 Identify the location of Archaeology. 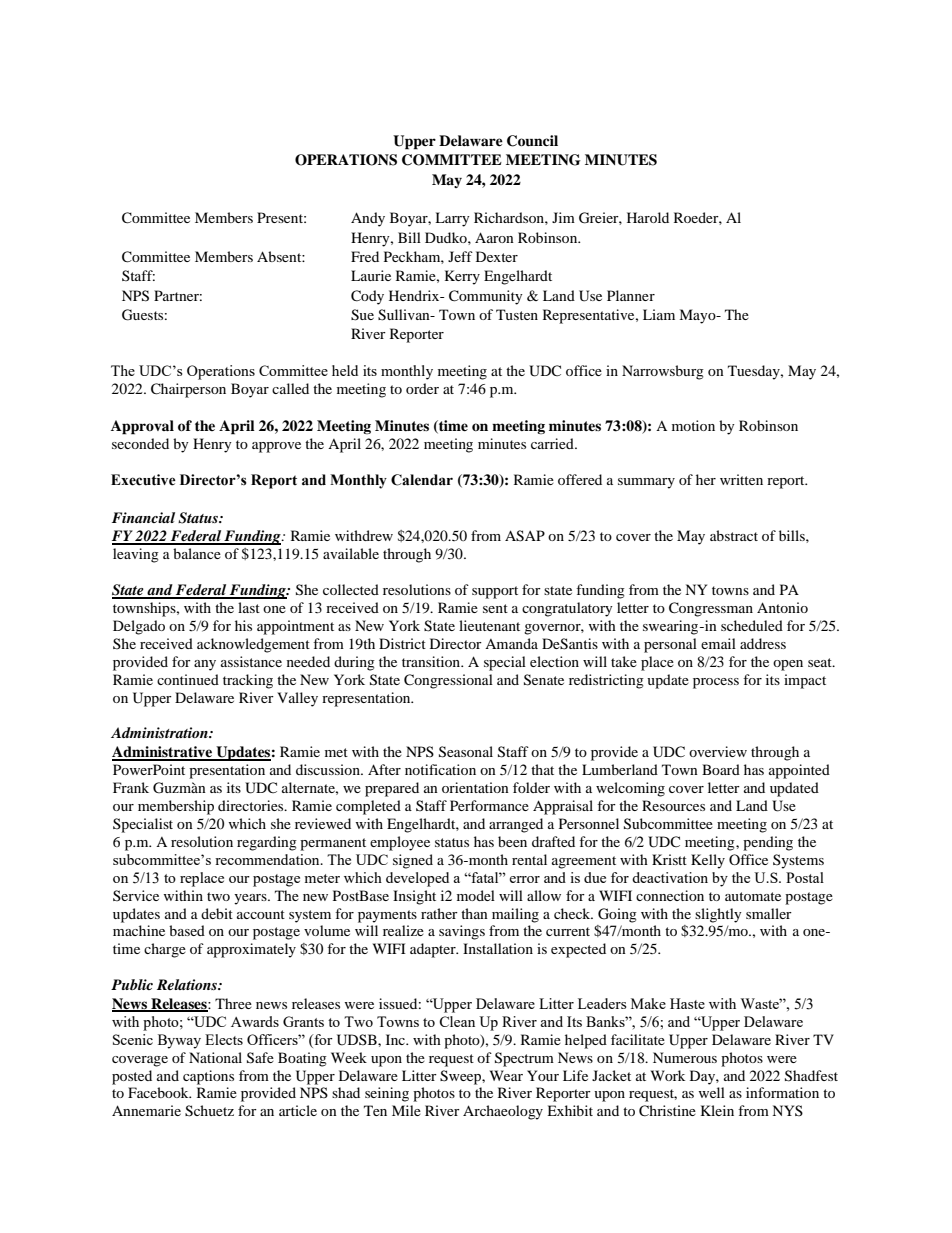
(503, 1112).
